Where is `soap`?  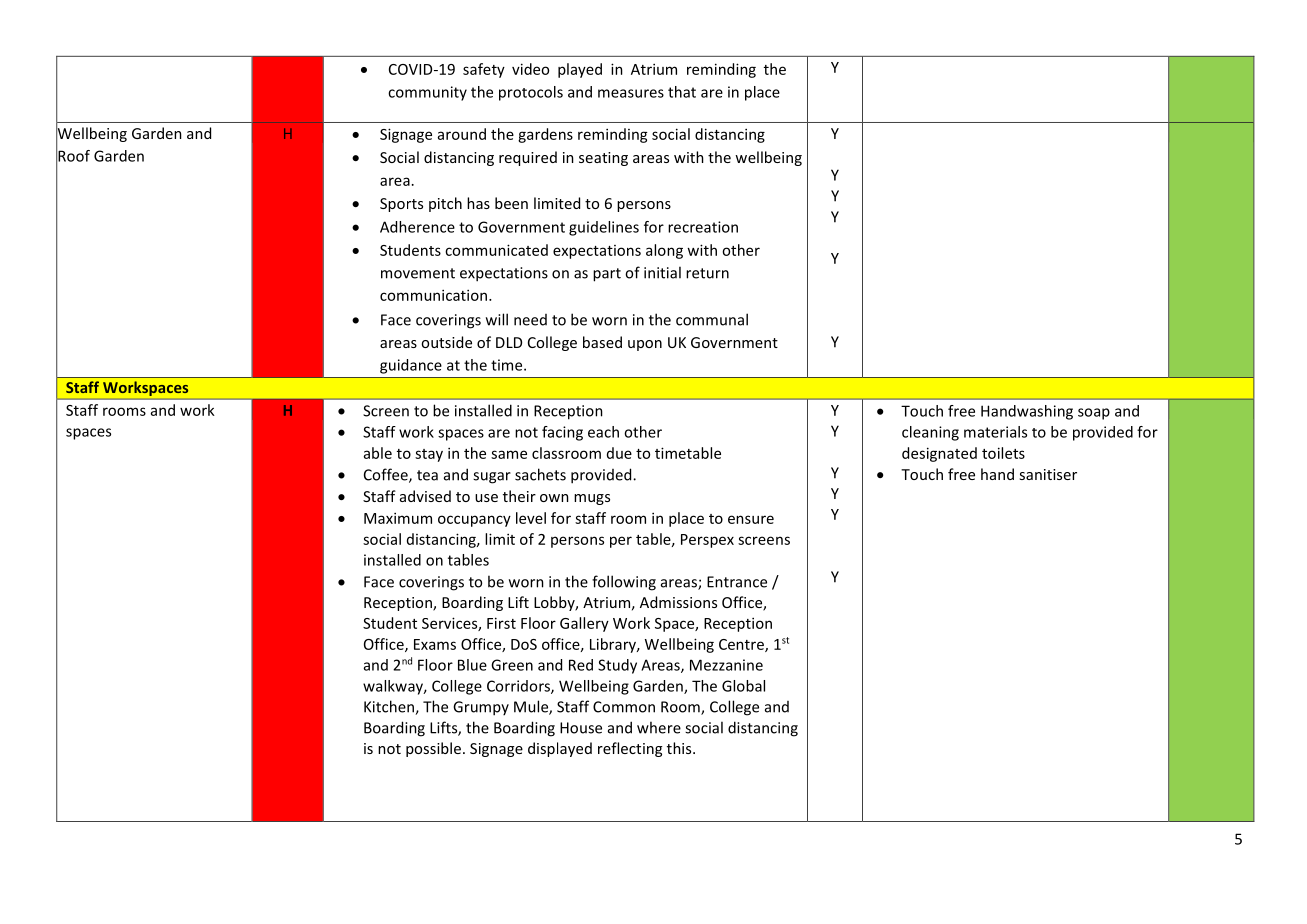
soap is located at coordinates (1094, 414).
